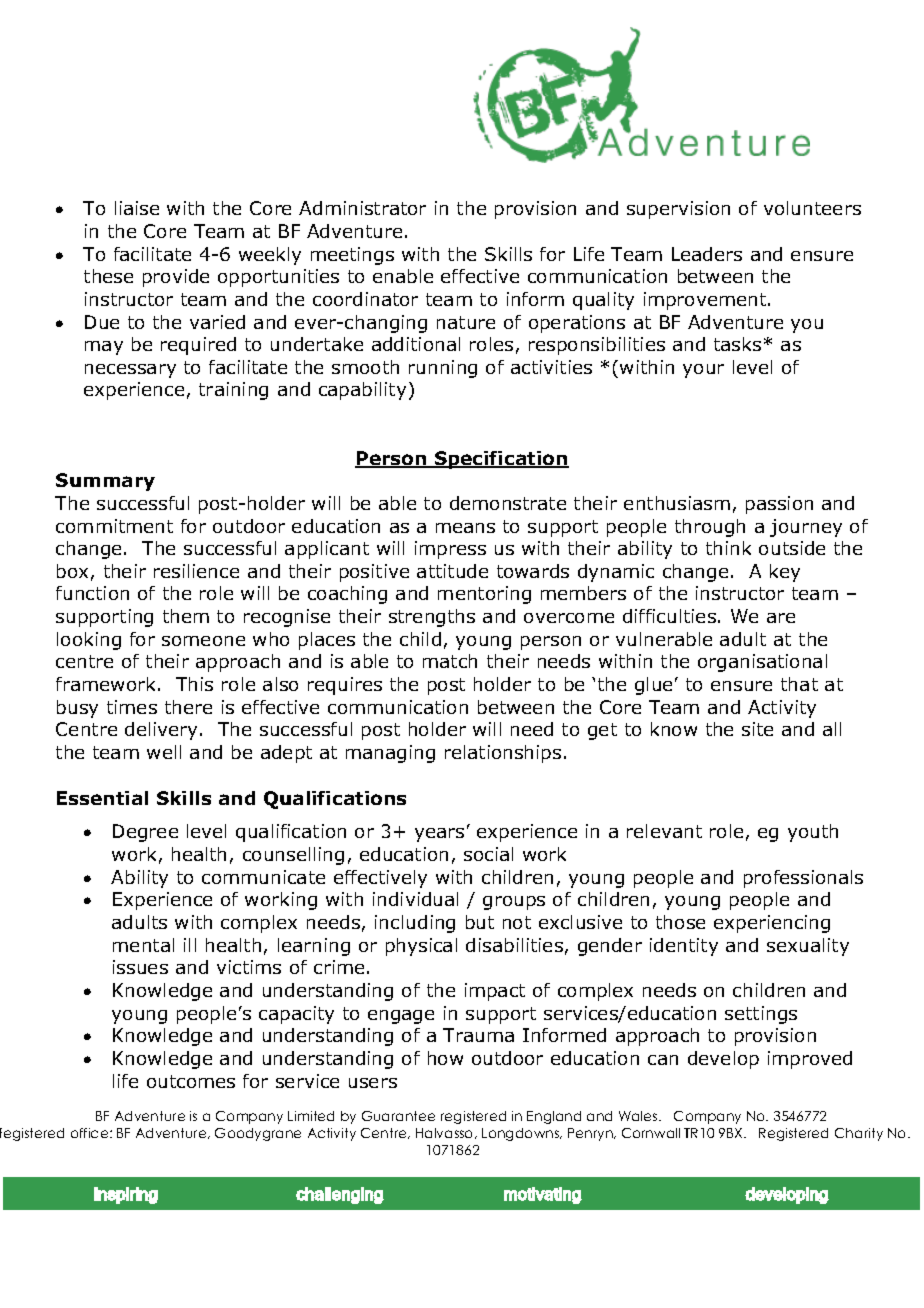 Image resolution: width=924 pixels, height=1308 pixels. What do you see at coordinates (137, 208) in the image?
I see `liaise` at bounding box center [137, 208].
